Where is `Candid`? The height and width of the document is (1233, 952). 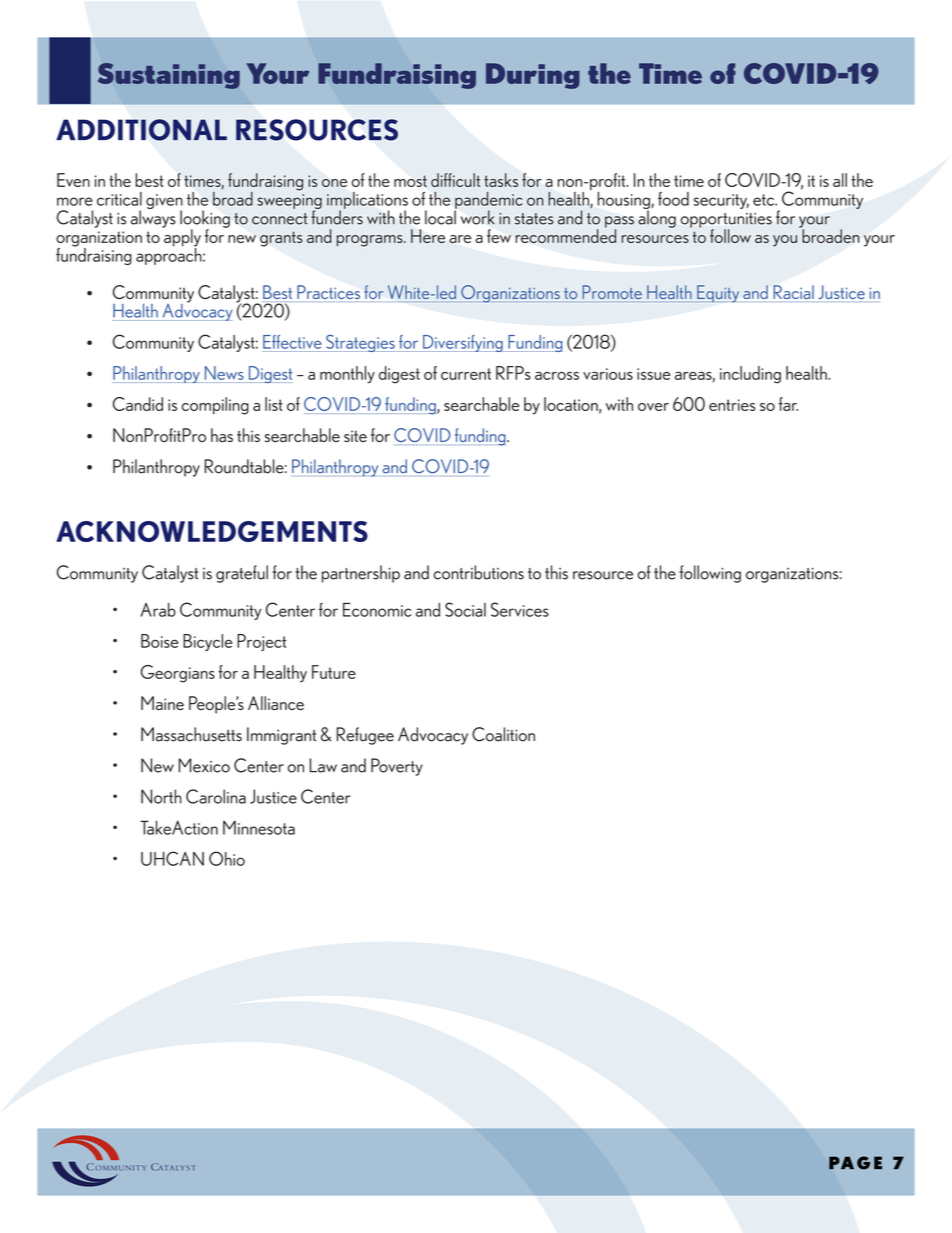 Candid is located at coordinates (138, 404).
